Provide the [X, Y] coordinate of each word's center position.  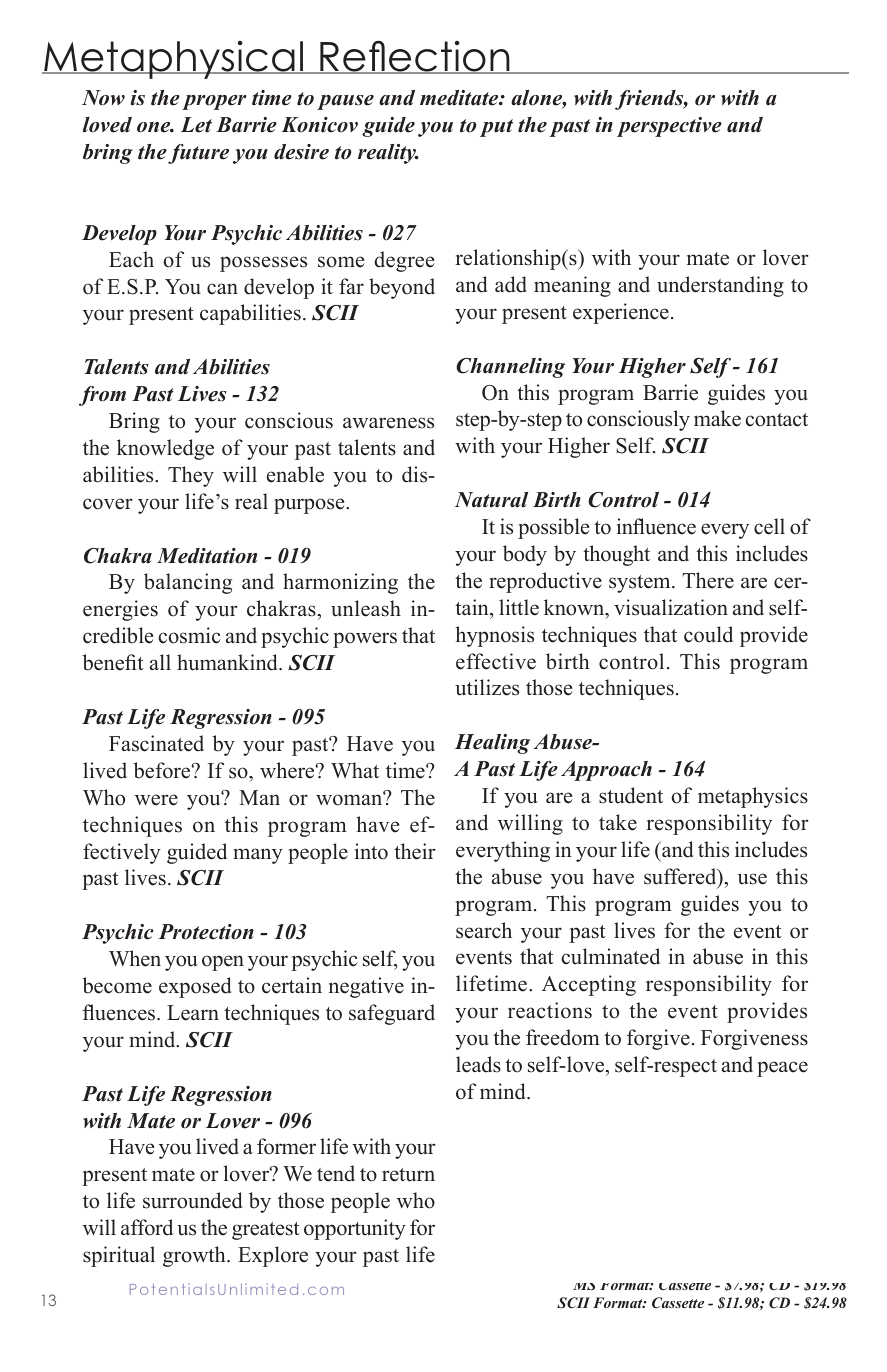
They [191, 476]
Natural [491, 500]
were [156, 800]
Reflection [415, 57]
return [408, 1175]
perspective [669, 127]
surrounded [192, 1200]
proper [214, 102]
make [717, 418]
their [415, 851]
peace [782, 1069]
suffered [681, 877]
